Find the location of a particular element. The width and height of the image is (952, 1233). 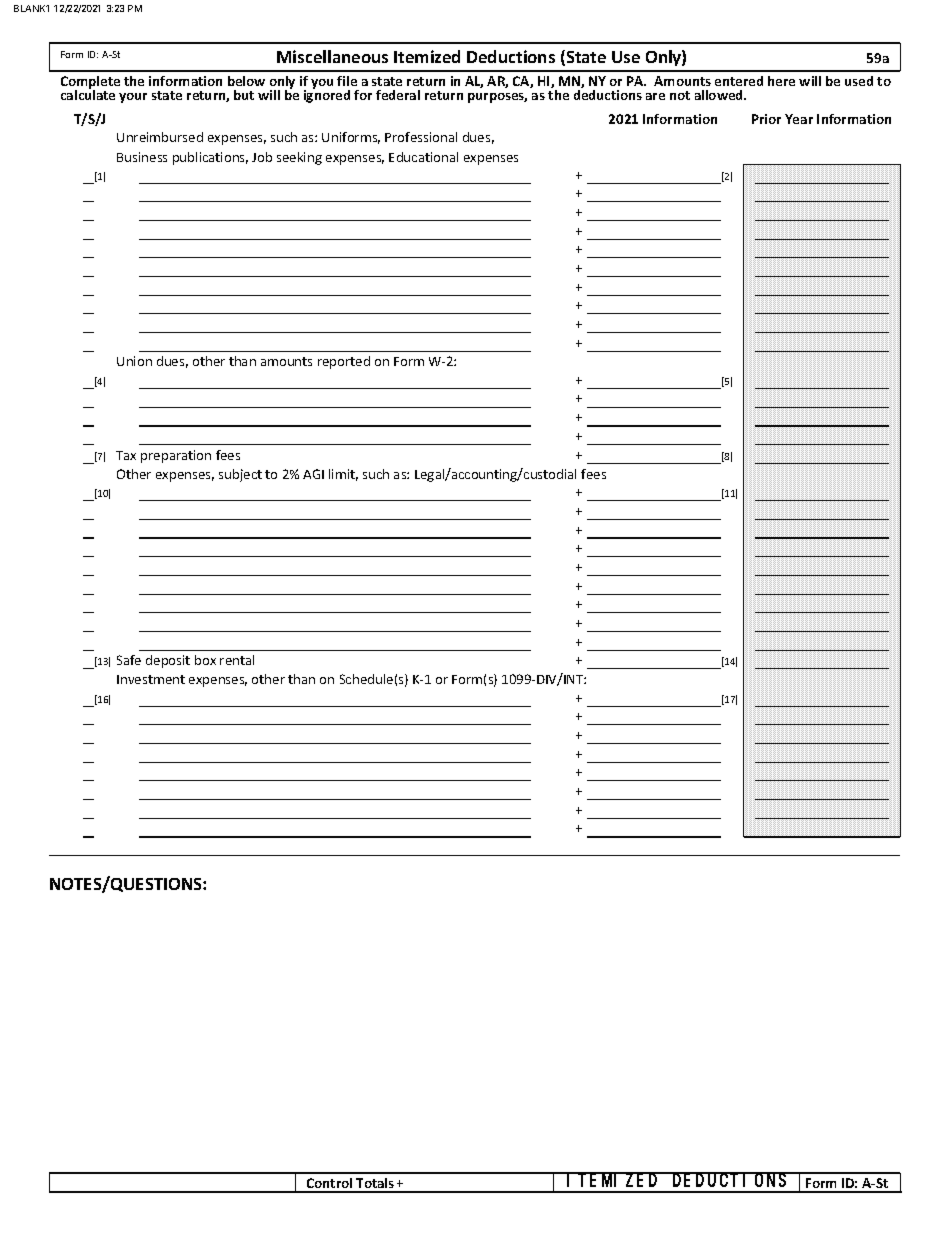

but is located at coordinates (244, 95).
